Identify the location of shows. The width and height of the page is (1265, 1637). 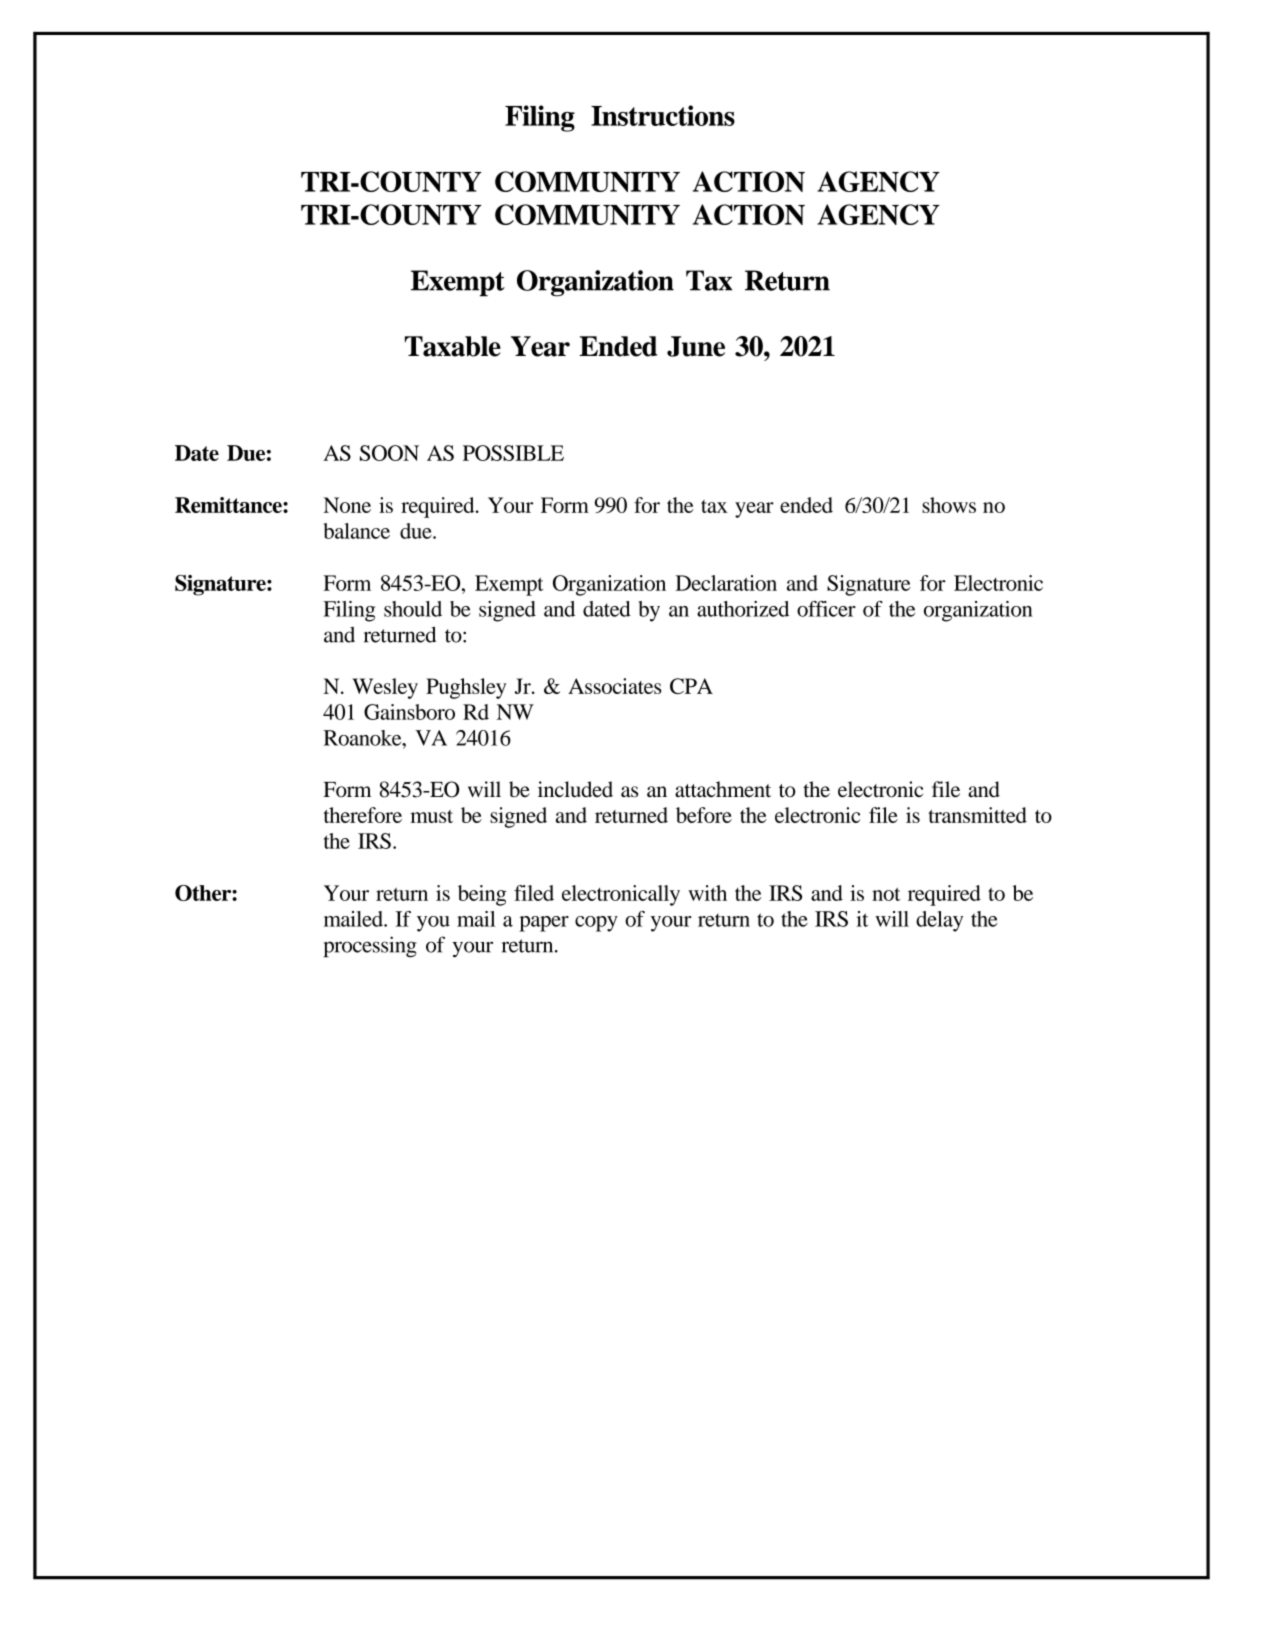
(949, 505).
